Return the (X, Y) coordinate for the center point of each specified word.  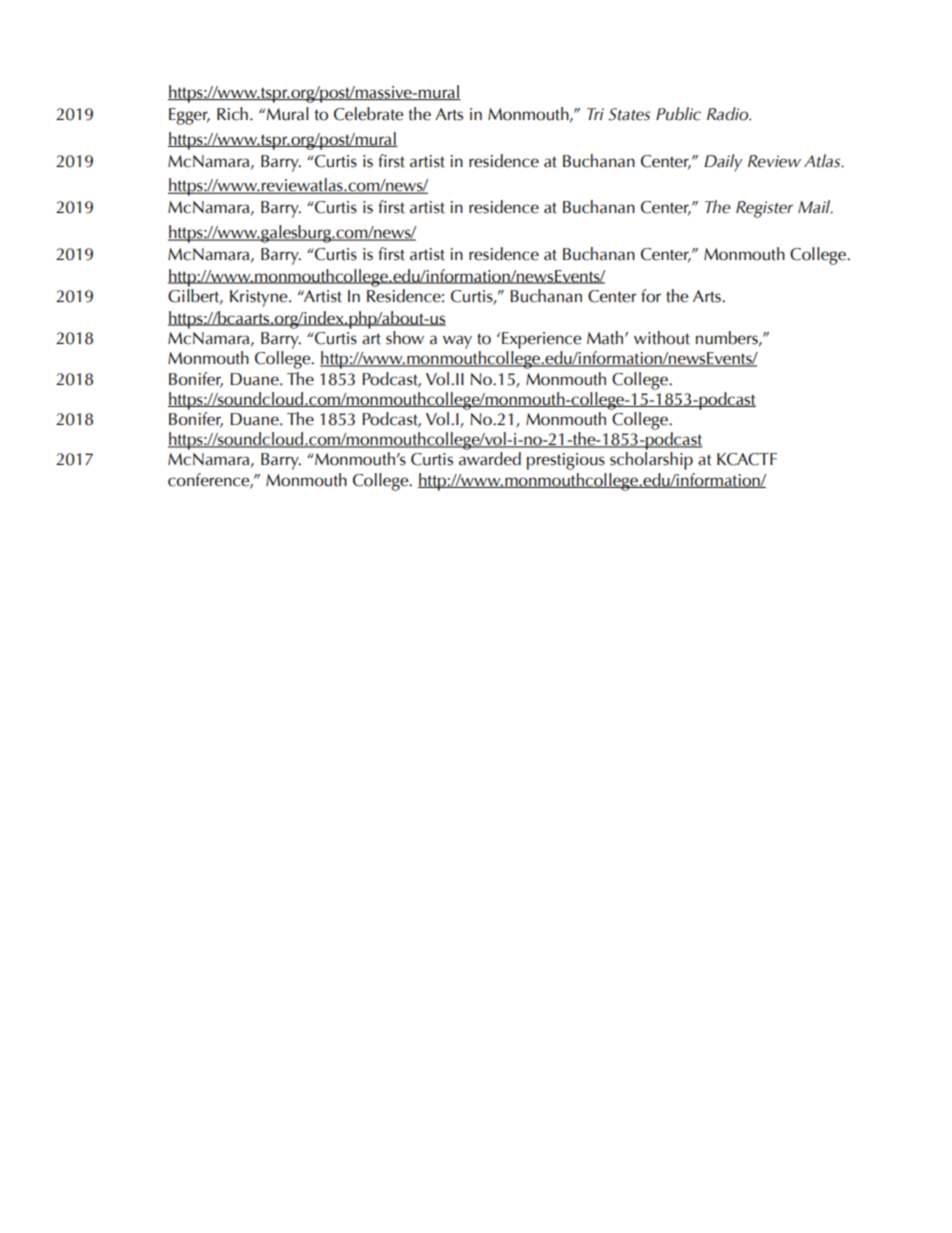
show (405, 338)
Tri (595, 114)
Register (764, 209)
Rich (232, 114)
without (662, 338)
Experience (541, 340)
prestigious (566, 461)
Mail (815, 207)
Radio (729, 114)
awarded (490, 459)
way (457, 342)
